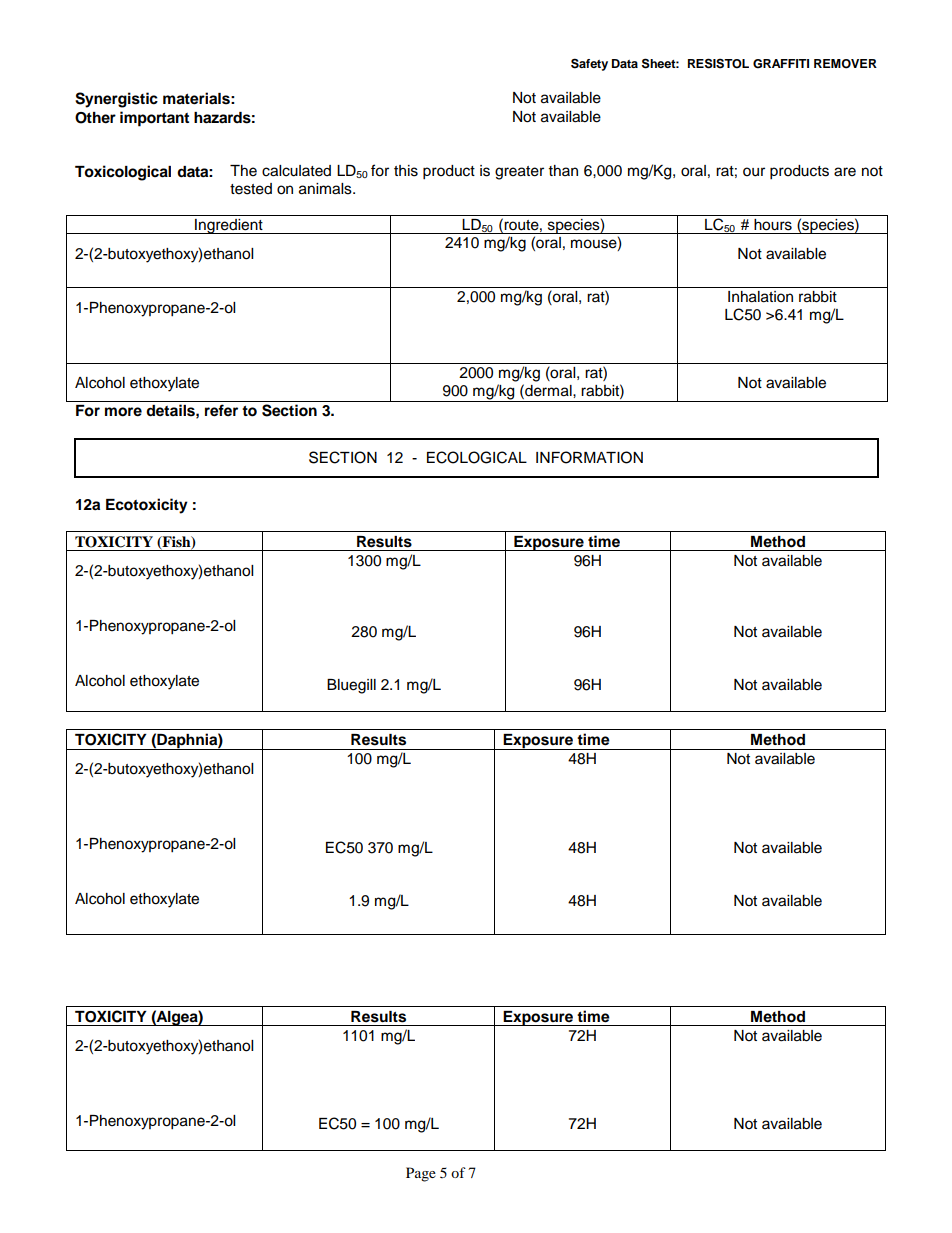  I want to click on Inhalation, so click(760, 297).
